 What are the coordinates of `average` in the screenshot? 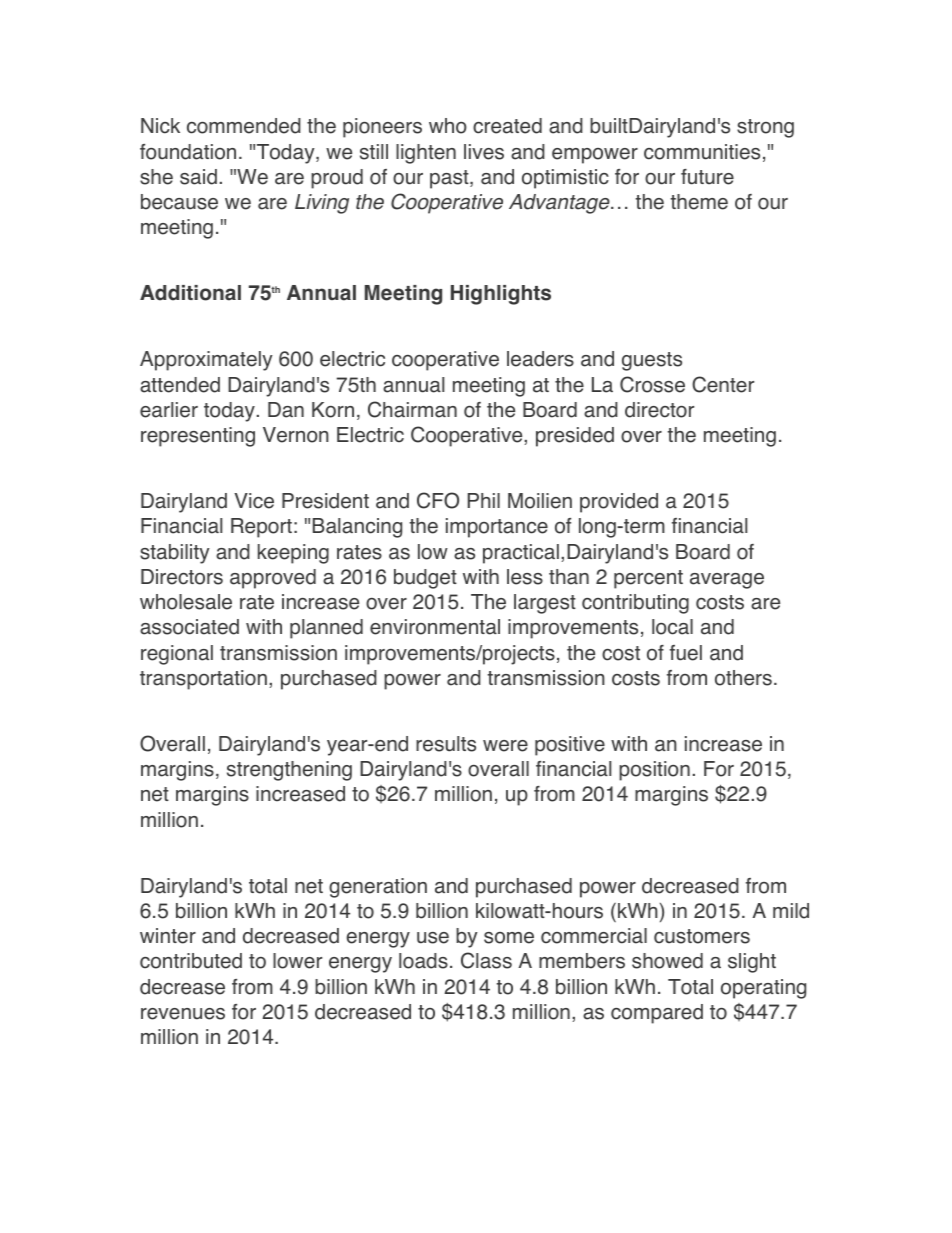 It's located at (727, 581).
